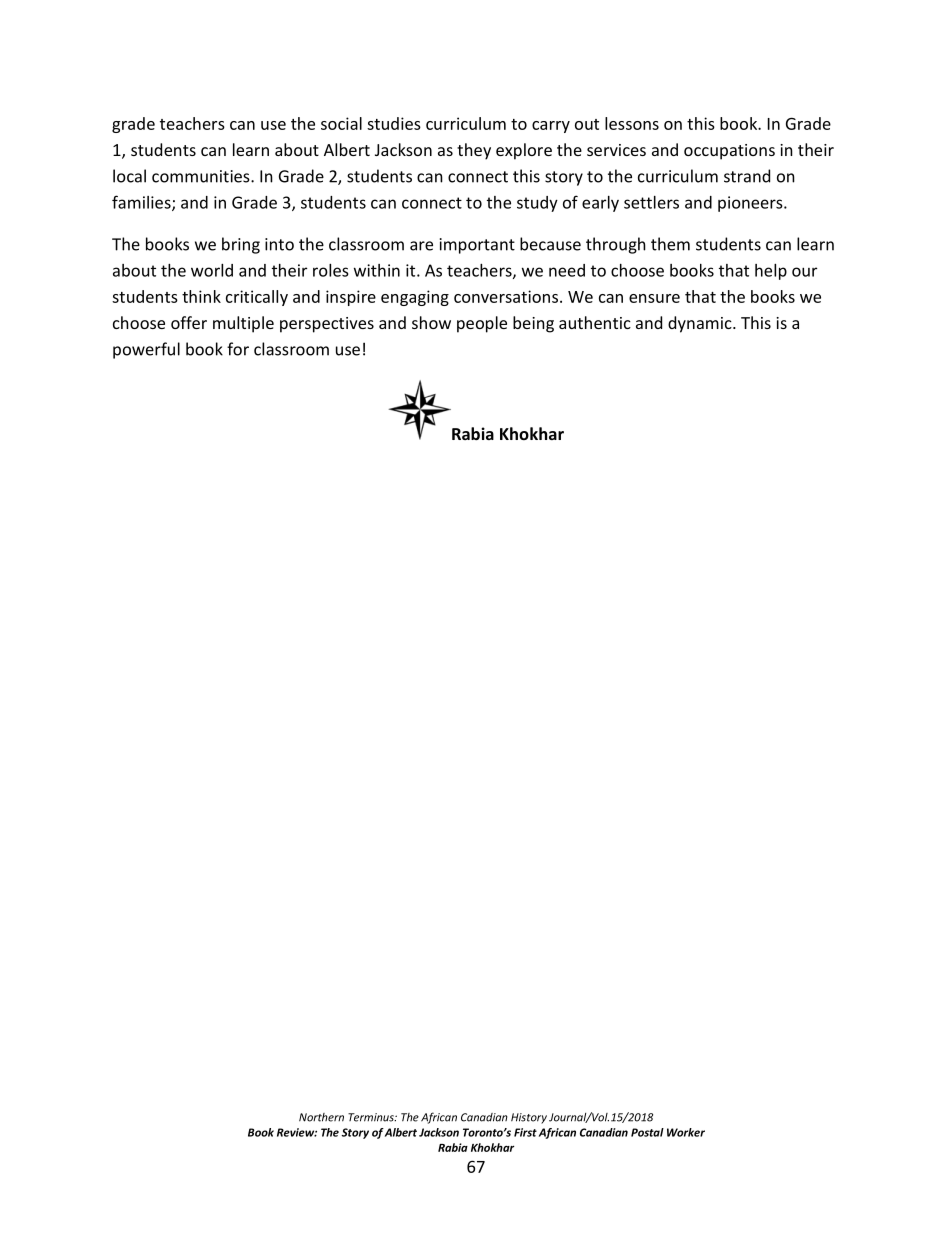  Describe the element at coordinates (729, 152) in the screenshot. I see `occupations` at that location.
